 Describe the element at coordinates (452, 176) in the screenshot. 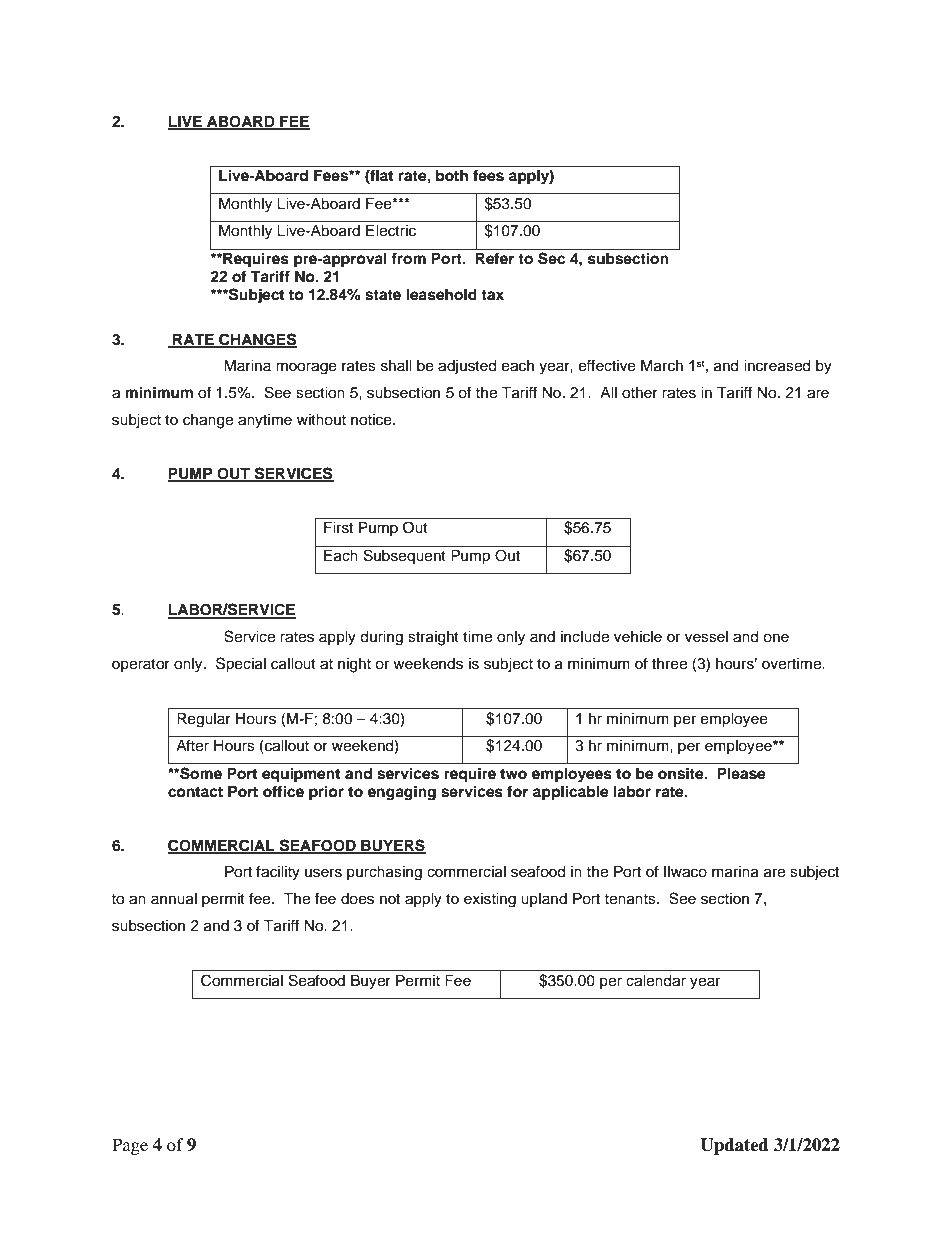

I see `both` at that location.
